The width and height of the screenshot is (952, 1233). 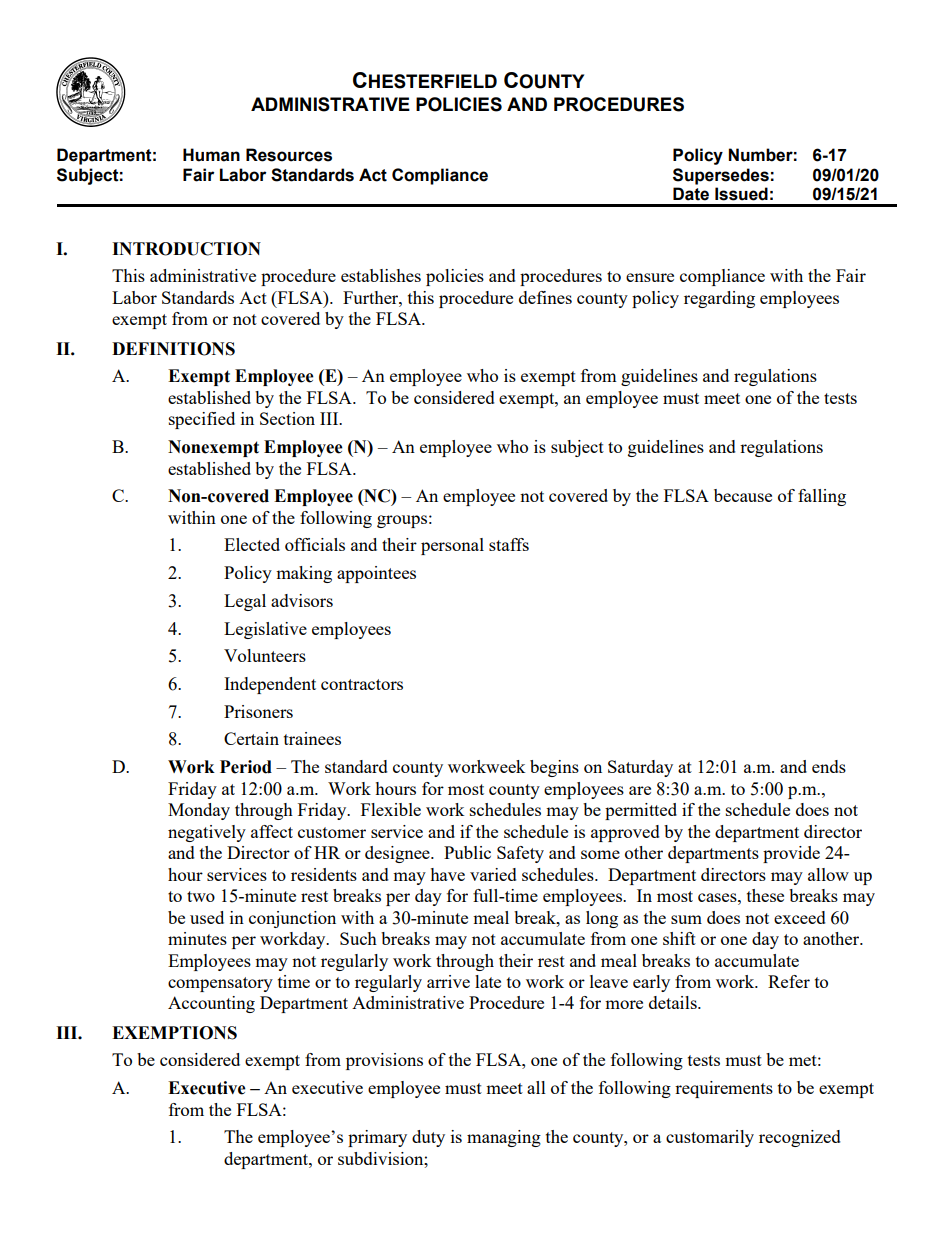 What do you see at coordinates (265, 655) in the screenshot?
I see `Volunteers` at bounding box center [265, 655].
